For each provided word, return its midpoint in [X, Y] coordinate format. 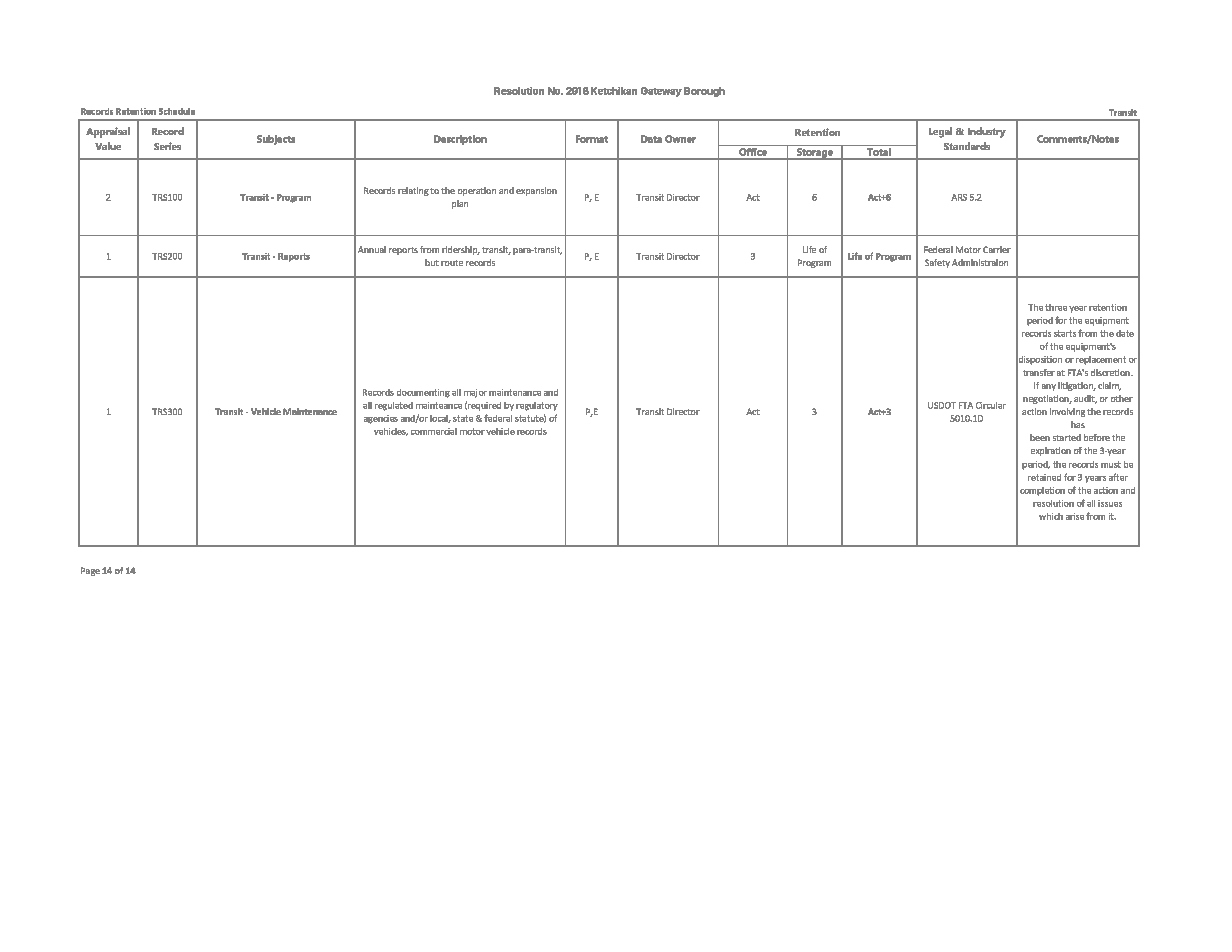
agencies [381, 419]
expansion [536, 191]
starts [1065, 333]
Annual [372, 249]
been [1040, 437]
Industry [987, 132]
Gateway [661, 92]
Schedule [177, 111]
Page [90, 571]
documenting [423, 393]
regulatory [537, 406]
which [1051, 516]
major [475, 393]
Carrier [997, 249]
